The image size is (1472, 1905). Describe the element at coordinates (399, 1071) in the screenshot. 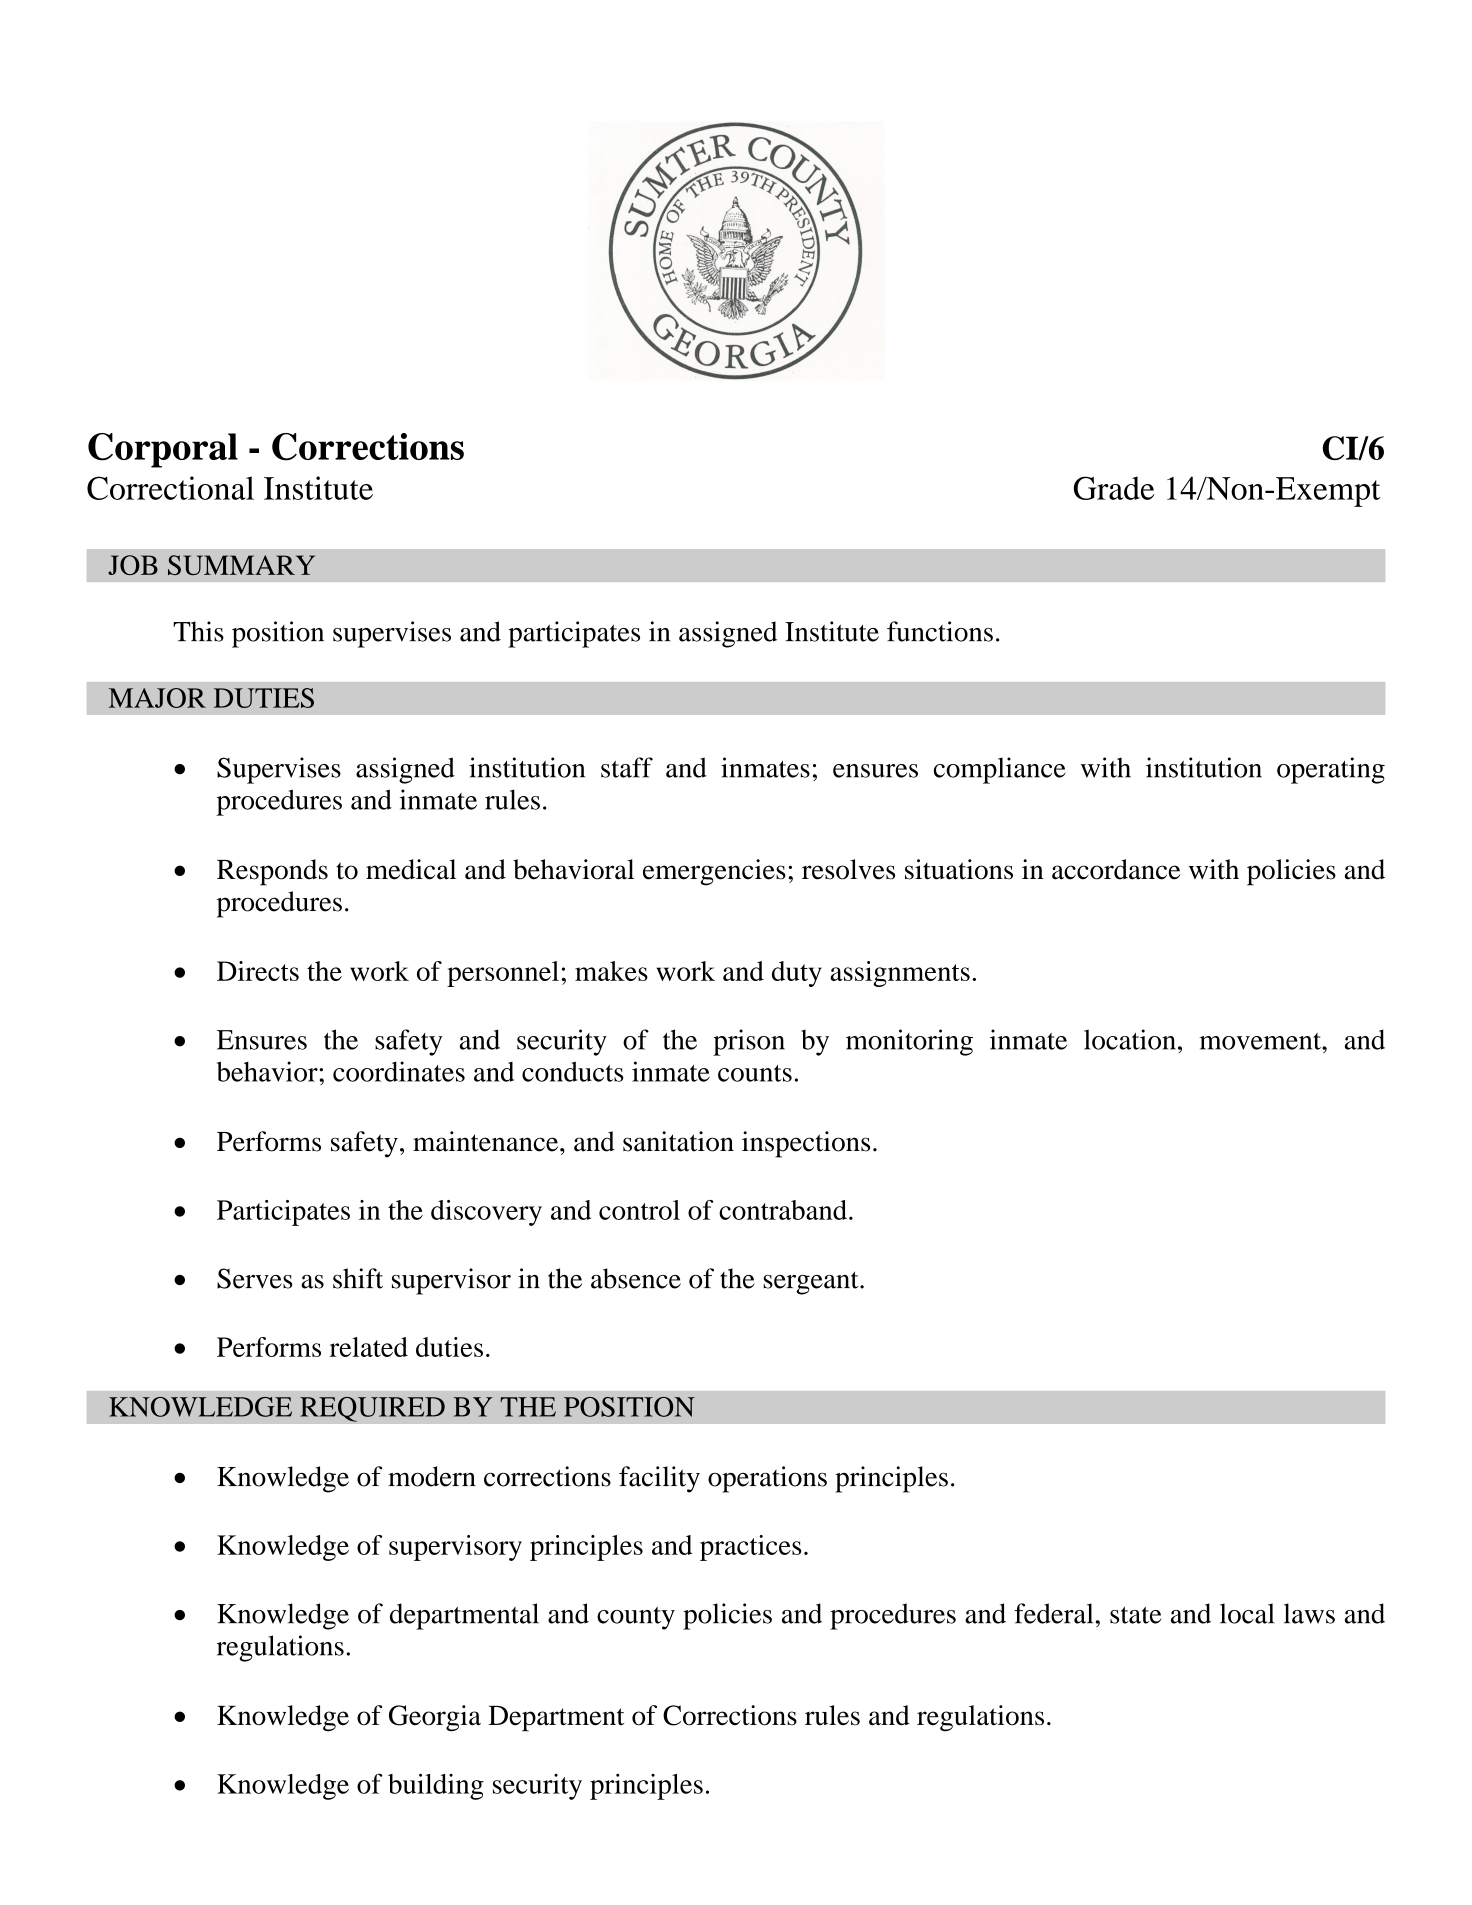

I see `coordinates` at that location.
